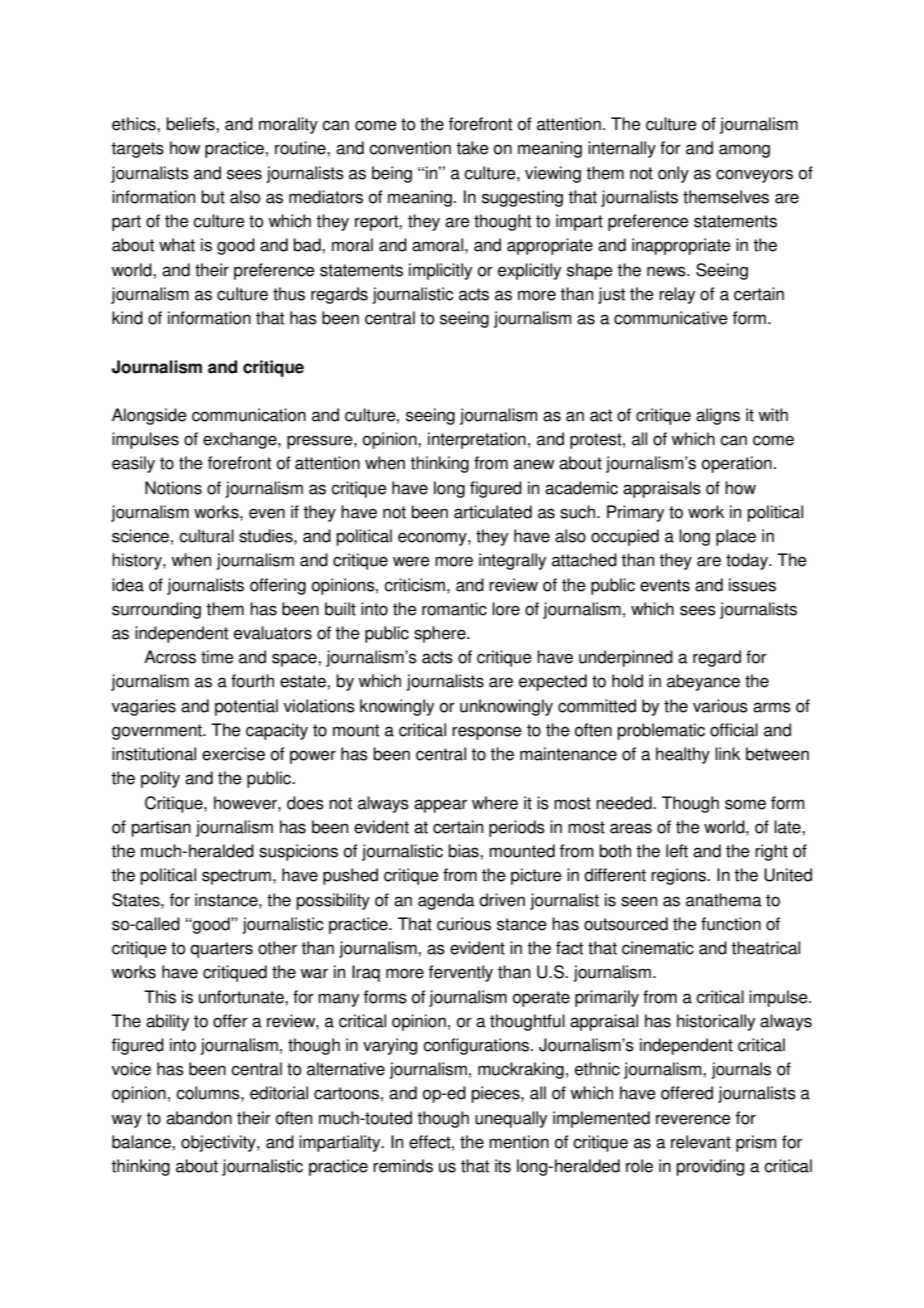  Describe the element at coordinates (441, 634) in the document. I see `sphere` at that location.
